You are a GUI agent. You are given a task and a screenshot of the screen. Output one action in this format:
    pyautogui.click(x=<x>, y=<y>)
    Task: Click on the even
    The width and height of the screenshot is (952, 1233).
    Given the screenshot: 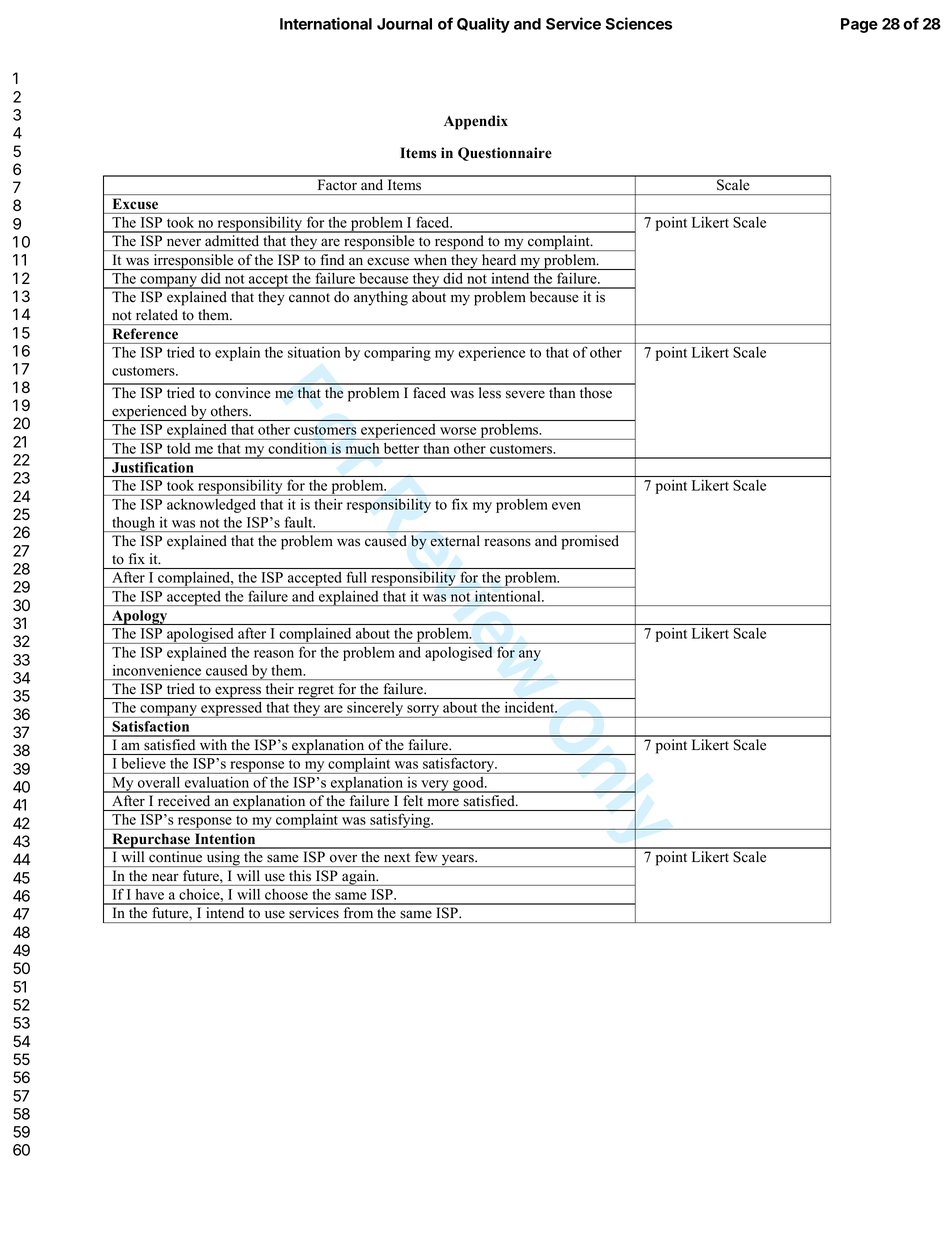 What is the action you would take?
    pyautogui.click(x=566, y=506)
